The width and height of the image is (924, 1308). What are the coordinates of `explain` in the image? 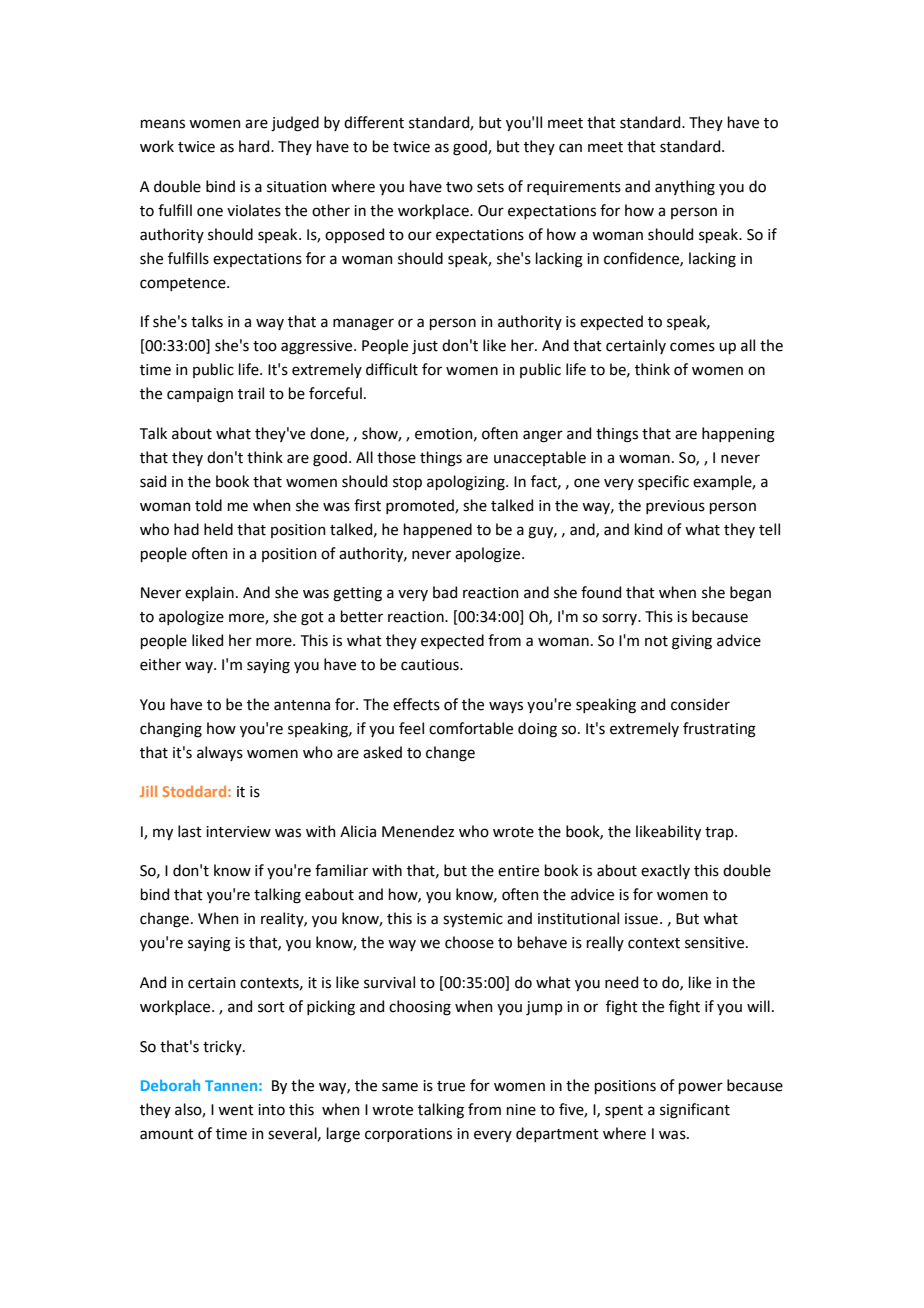 It's located at (209, 593).
